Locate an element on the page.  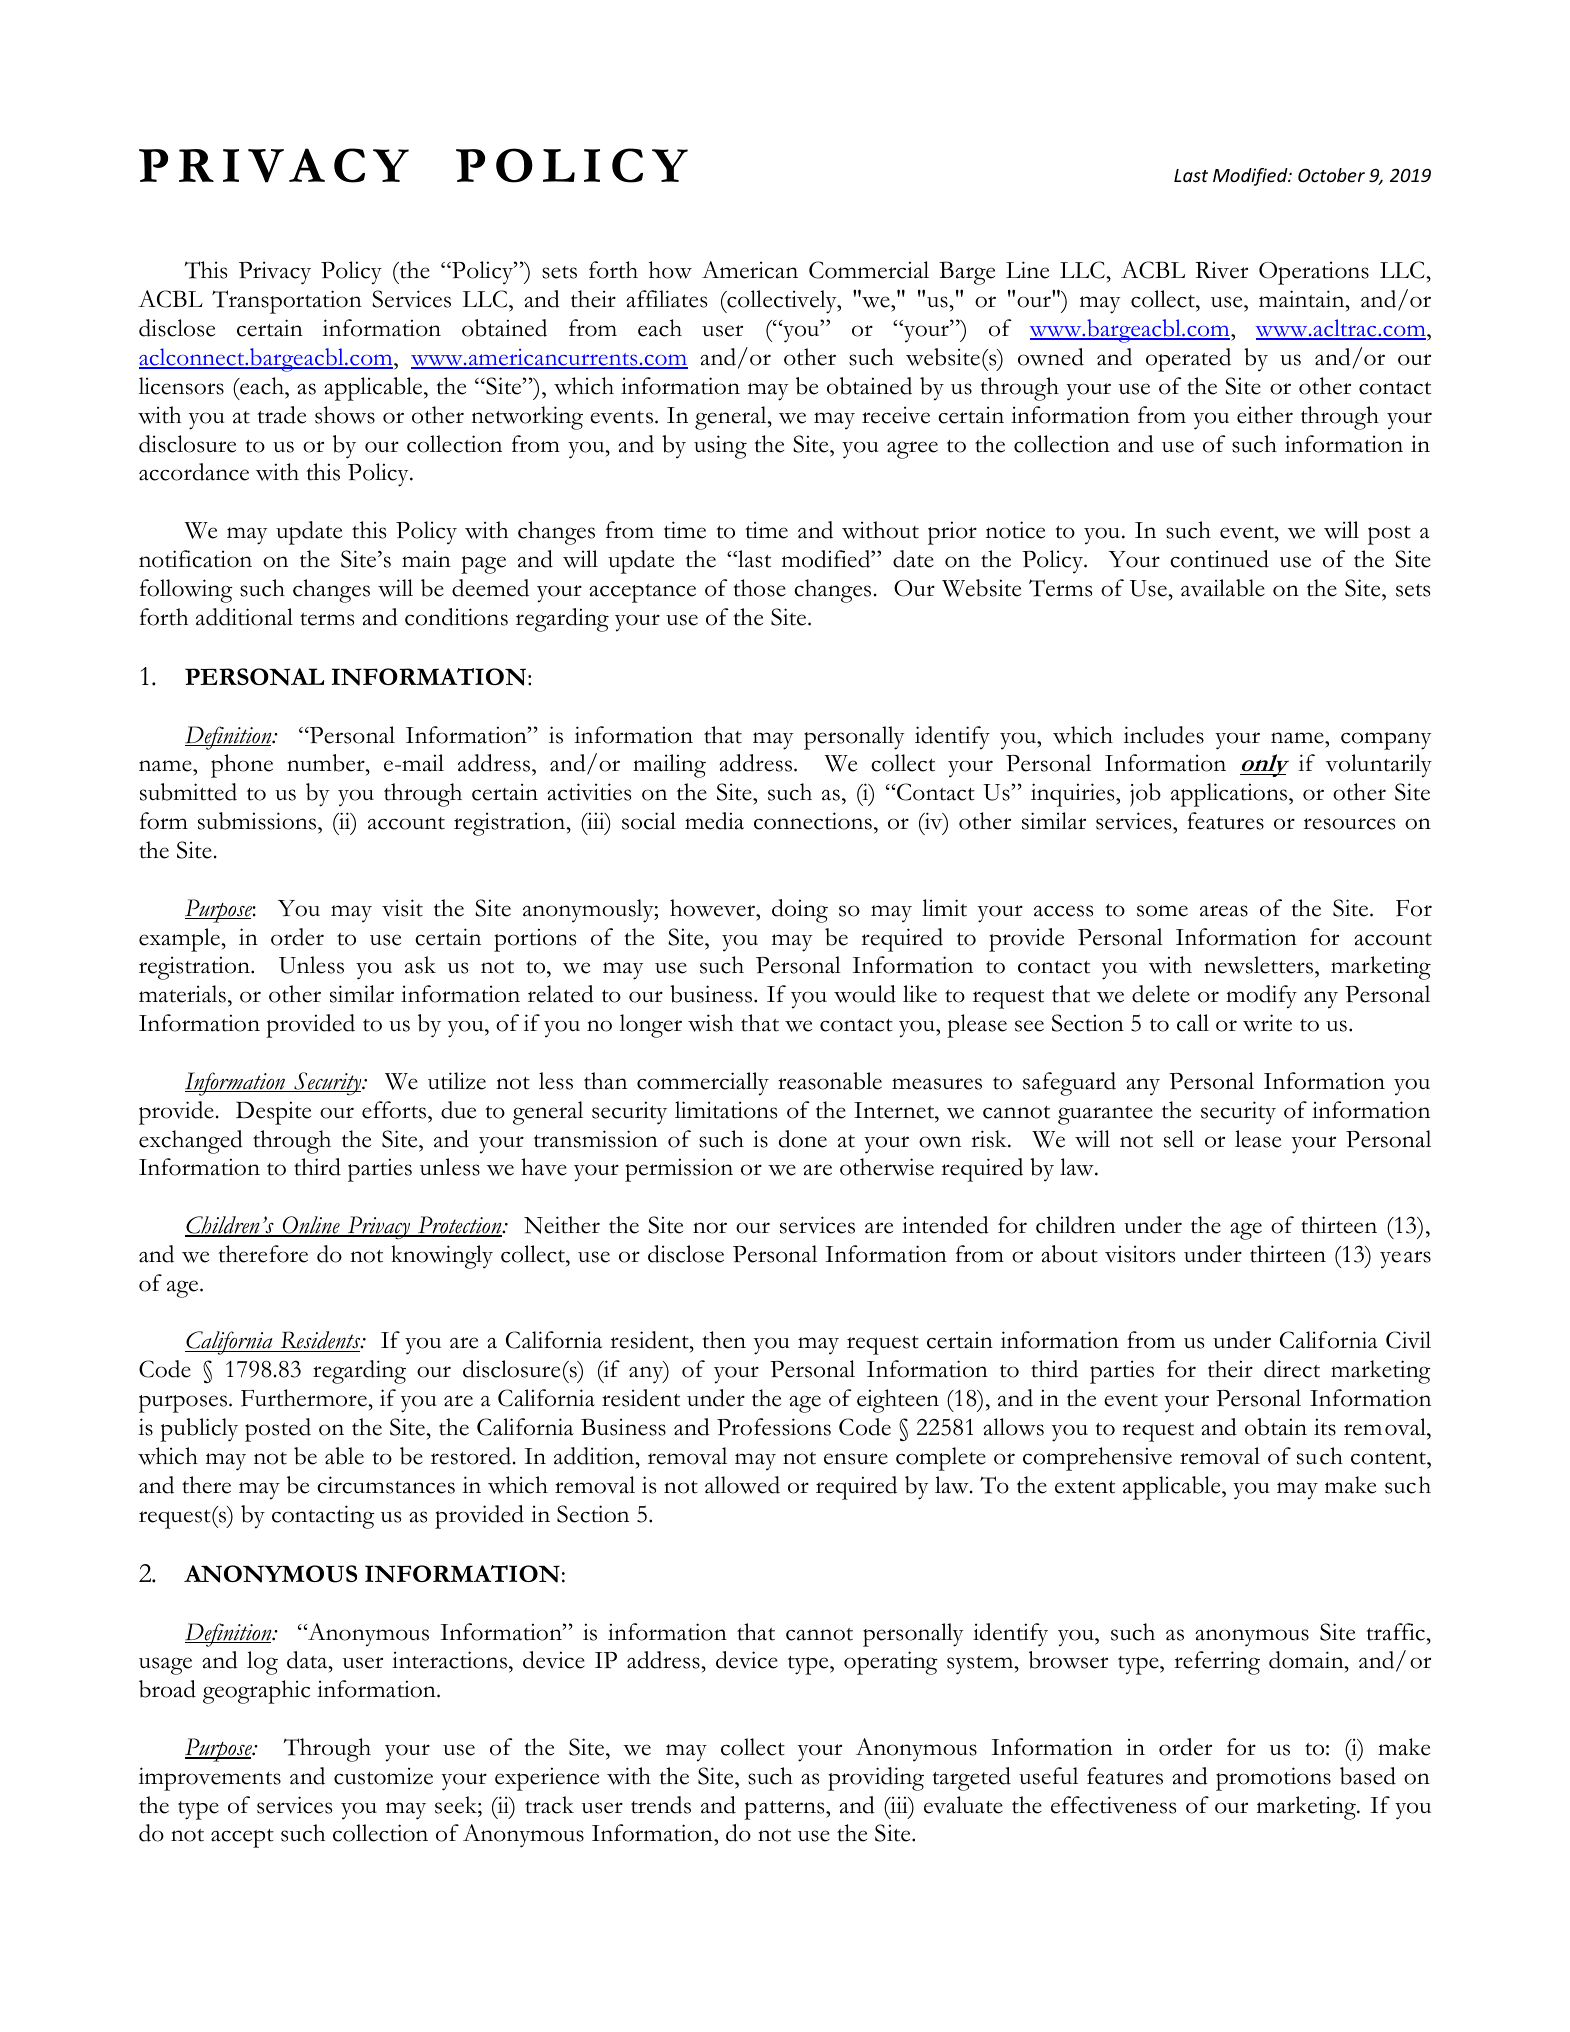
River is located at coordinates (1221, 270).
